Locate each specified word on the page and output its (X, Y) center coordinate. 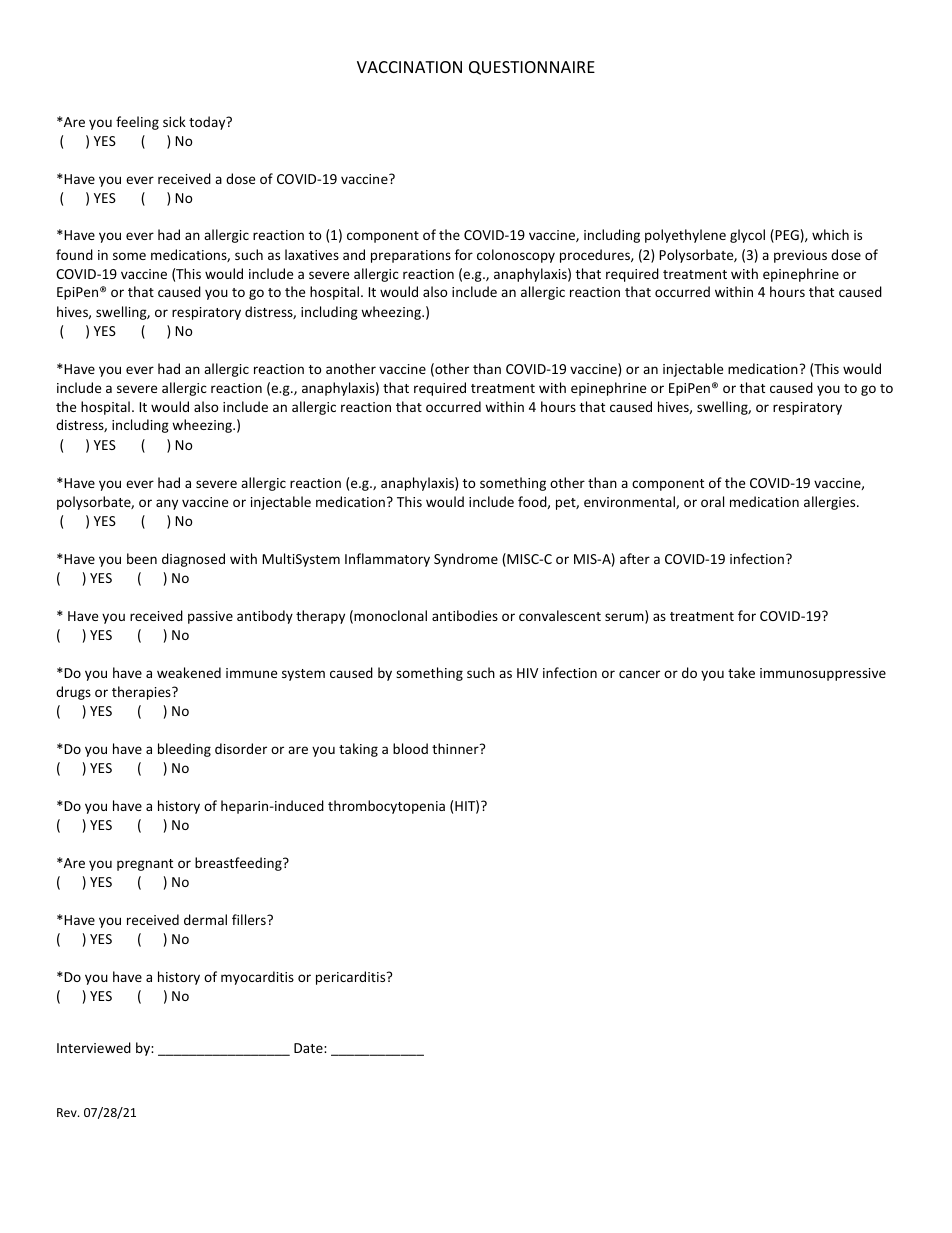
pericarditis (352, 978)
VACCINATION (409, 67)
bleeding (184, 750)
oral (712, 501)
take (741, 672)
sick (174, 121)
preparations (411, 256)
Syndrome (466, 560)
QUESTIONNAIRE (532, 68)
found (74, 254)
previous (800, 256)
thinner (456, 748)
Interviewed (94, 1047)
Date (309, 1048)
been (142, 558)
